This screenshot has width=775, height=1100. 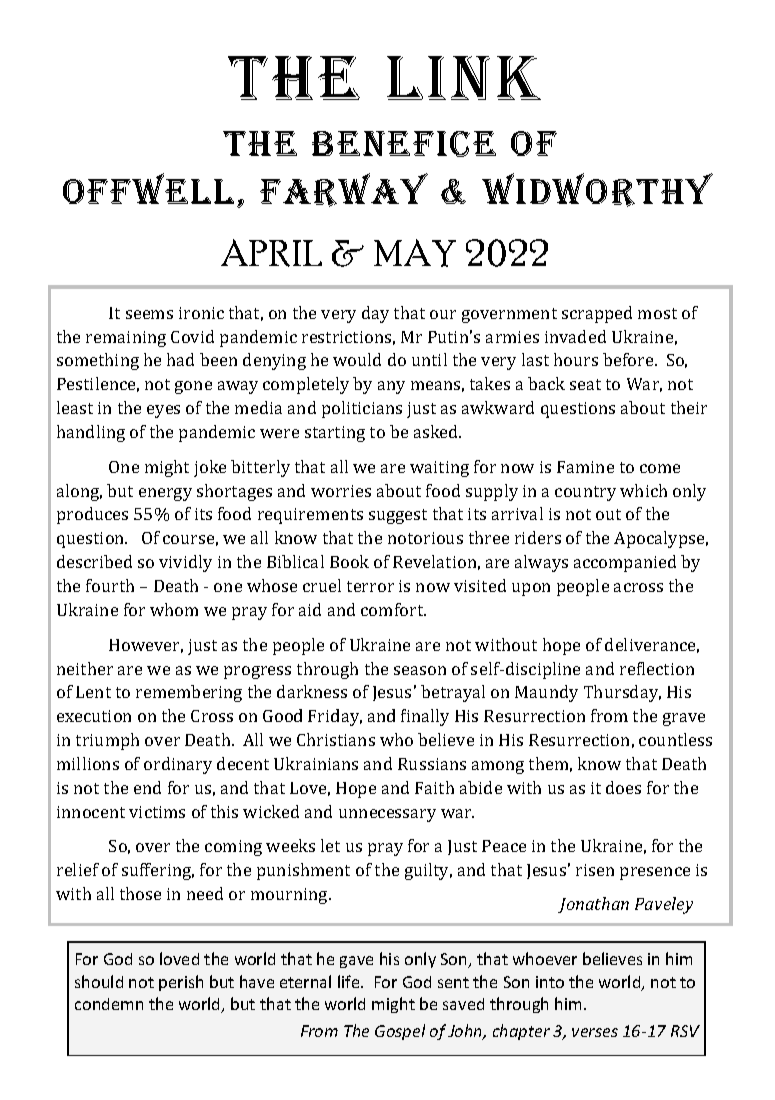 What do you see at coordinates (109, 1004) in the screenshot?
I see `condemn` at bounding box center [109, 1004].
